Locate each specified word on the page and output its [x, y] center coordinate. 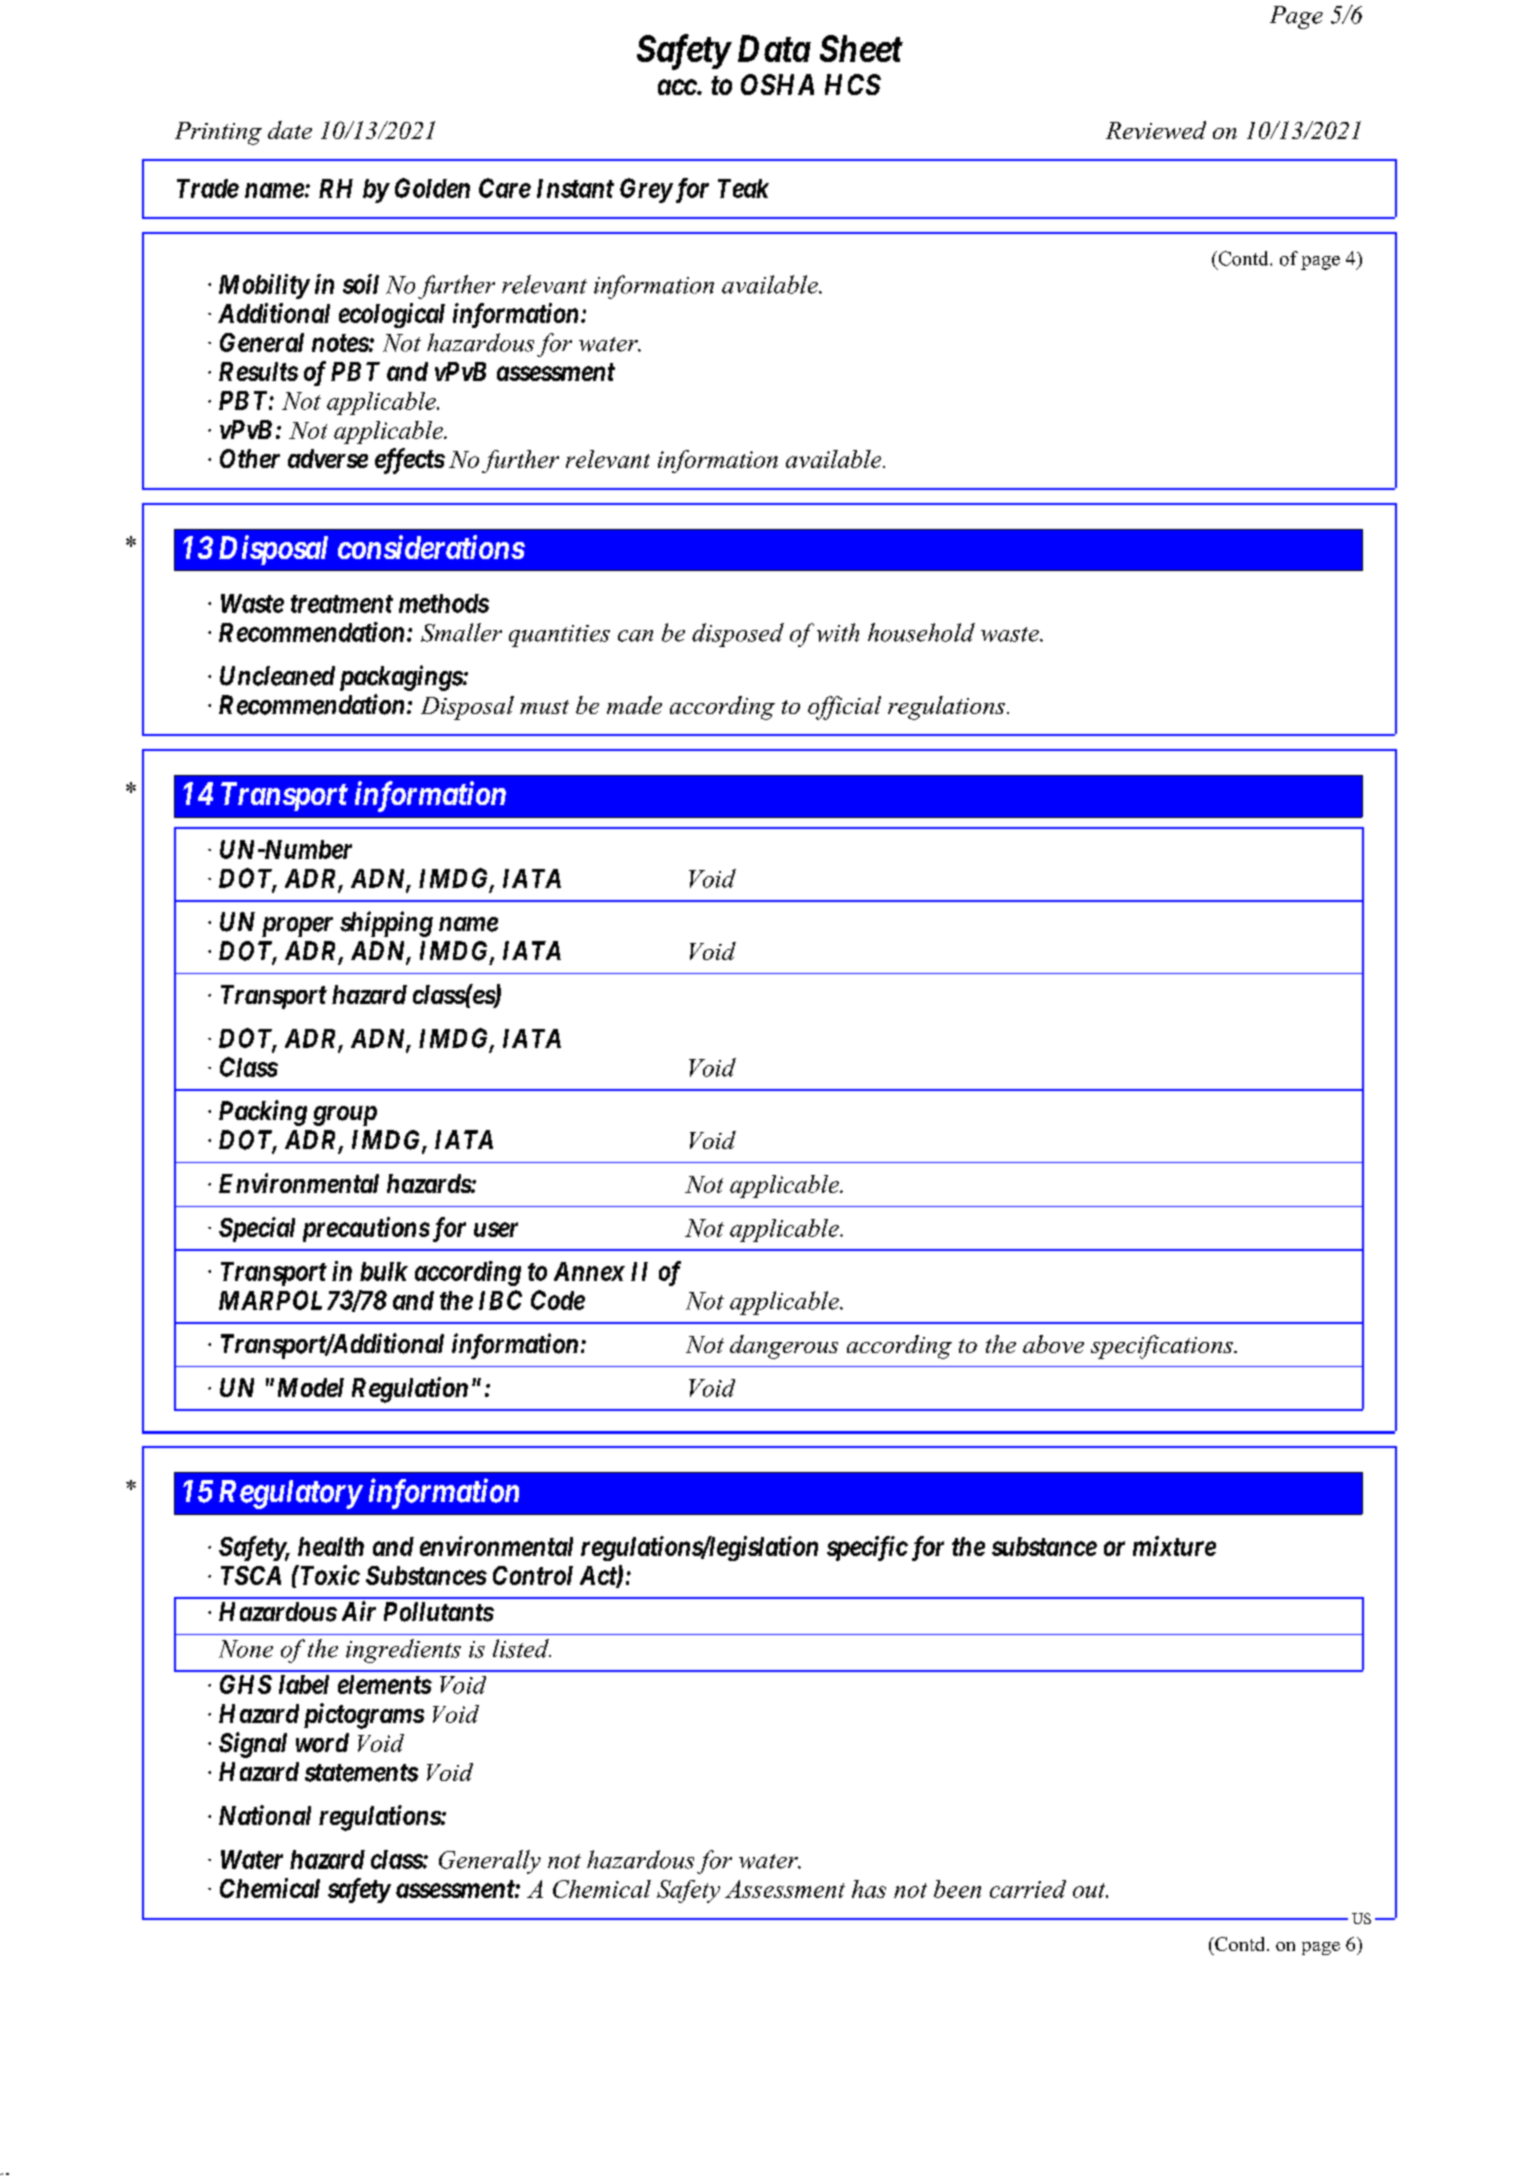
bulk [384, 1271]
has [869, 1889]
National [265, 1815]
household [921, 632]
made [634, 705]
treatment [342, 604]
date [290, 130]
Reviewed [1156, 130]
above [1053, 1344]
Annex [589, 1271]
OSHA [777, 84]
